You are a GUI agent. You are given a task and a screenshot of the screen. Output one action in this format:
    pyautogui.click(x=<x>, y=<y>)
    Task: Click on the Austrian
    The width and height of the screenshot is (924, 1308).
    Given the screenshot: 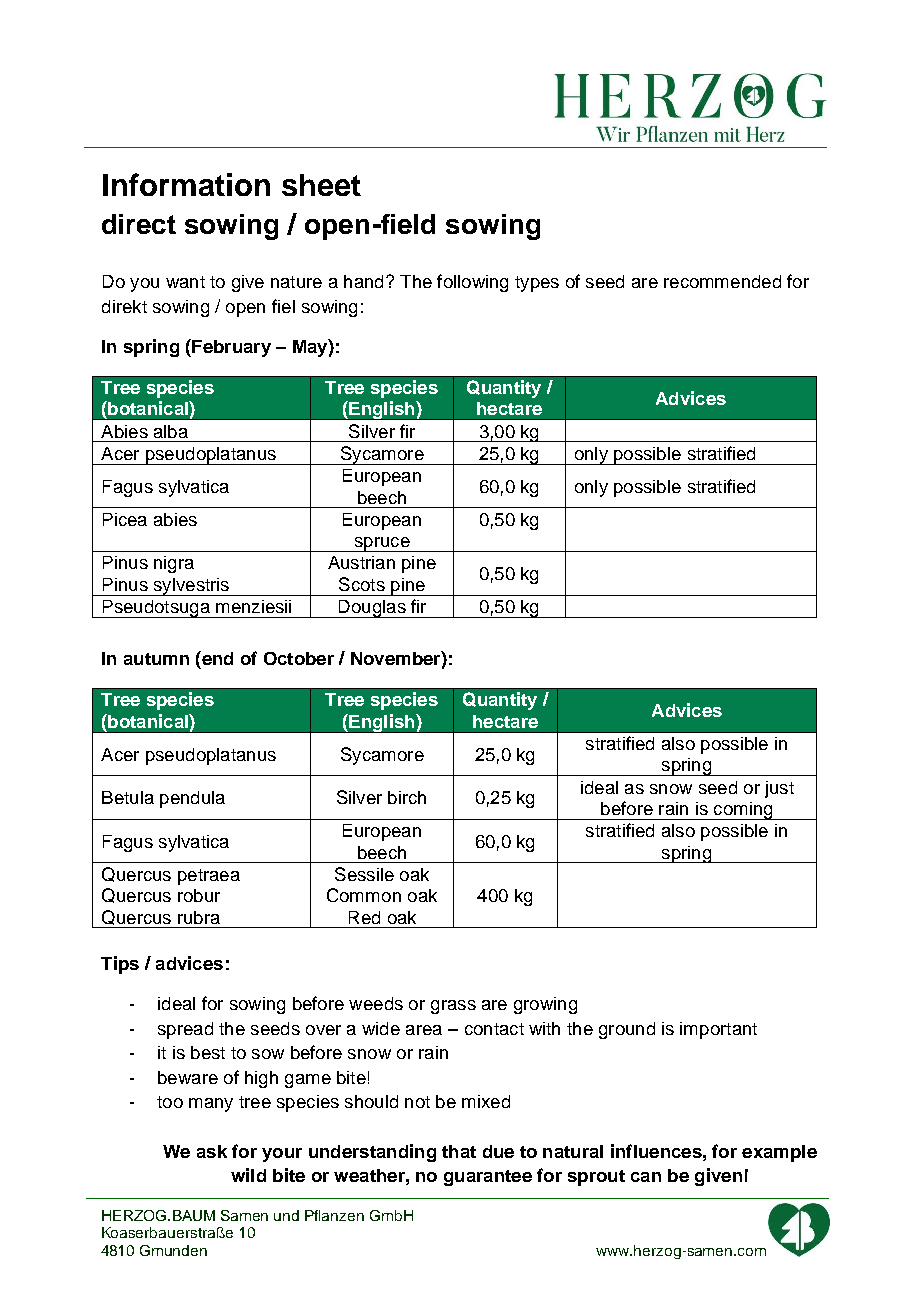 What is the action you would take?
    pyautogui.click(x=361, y=562)
